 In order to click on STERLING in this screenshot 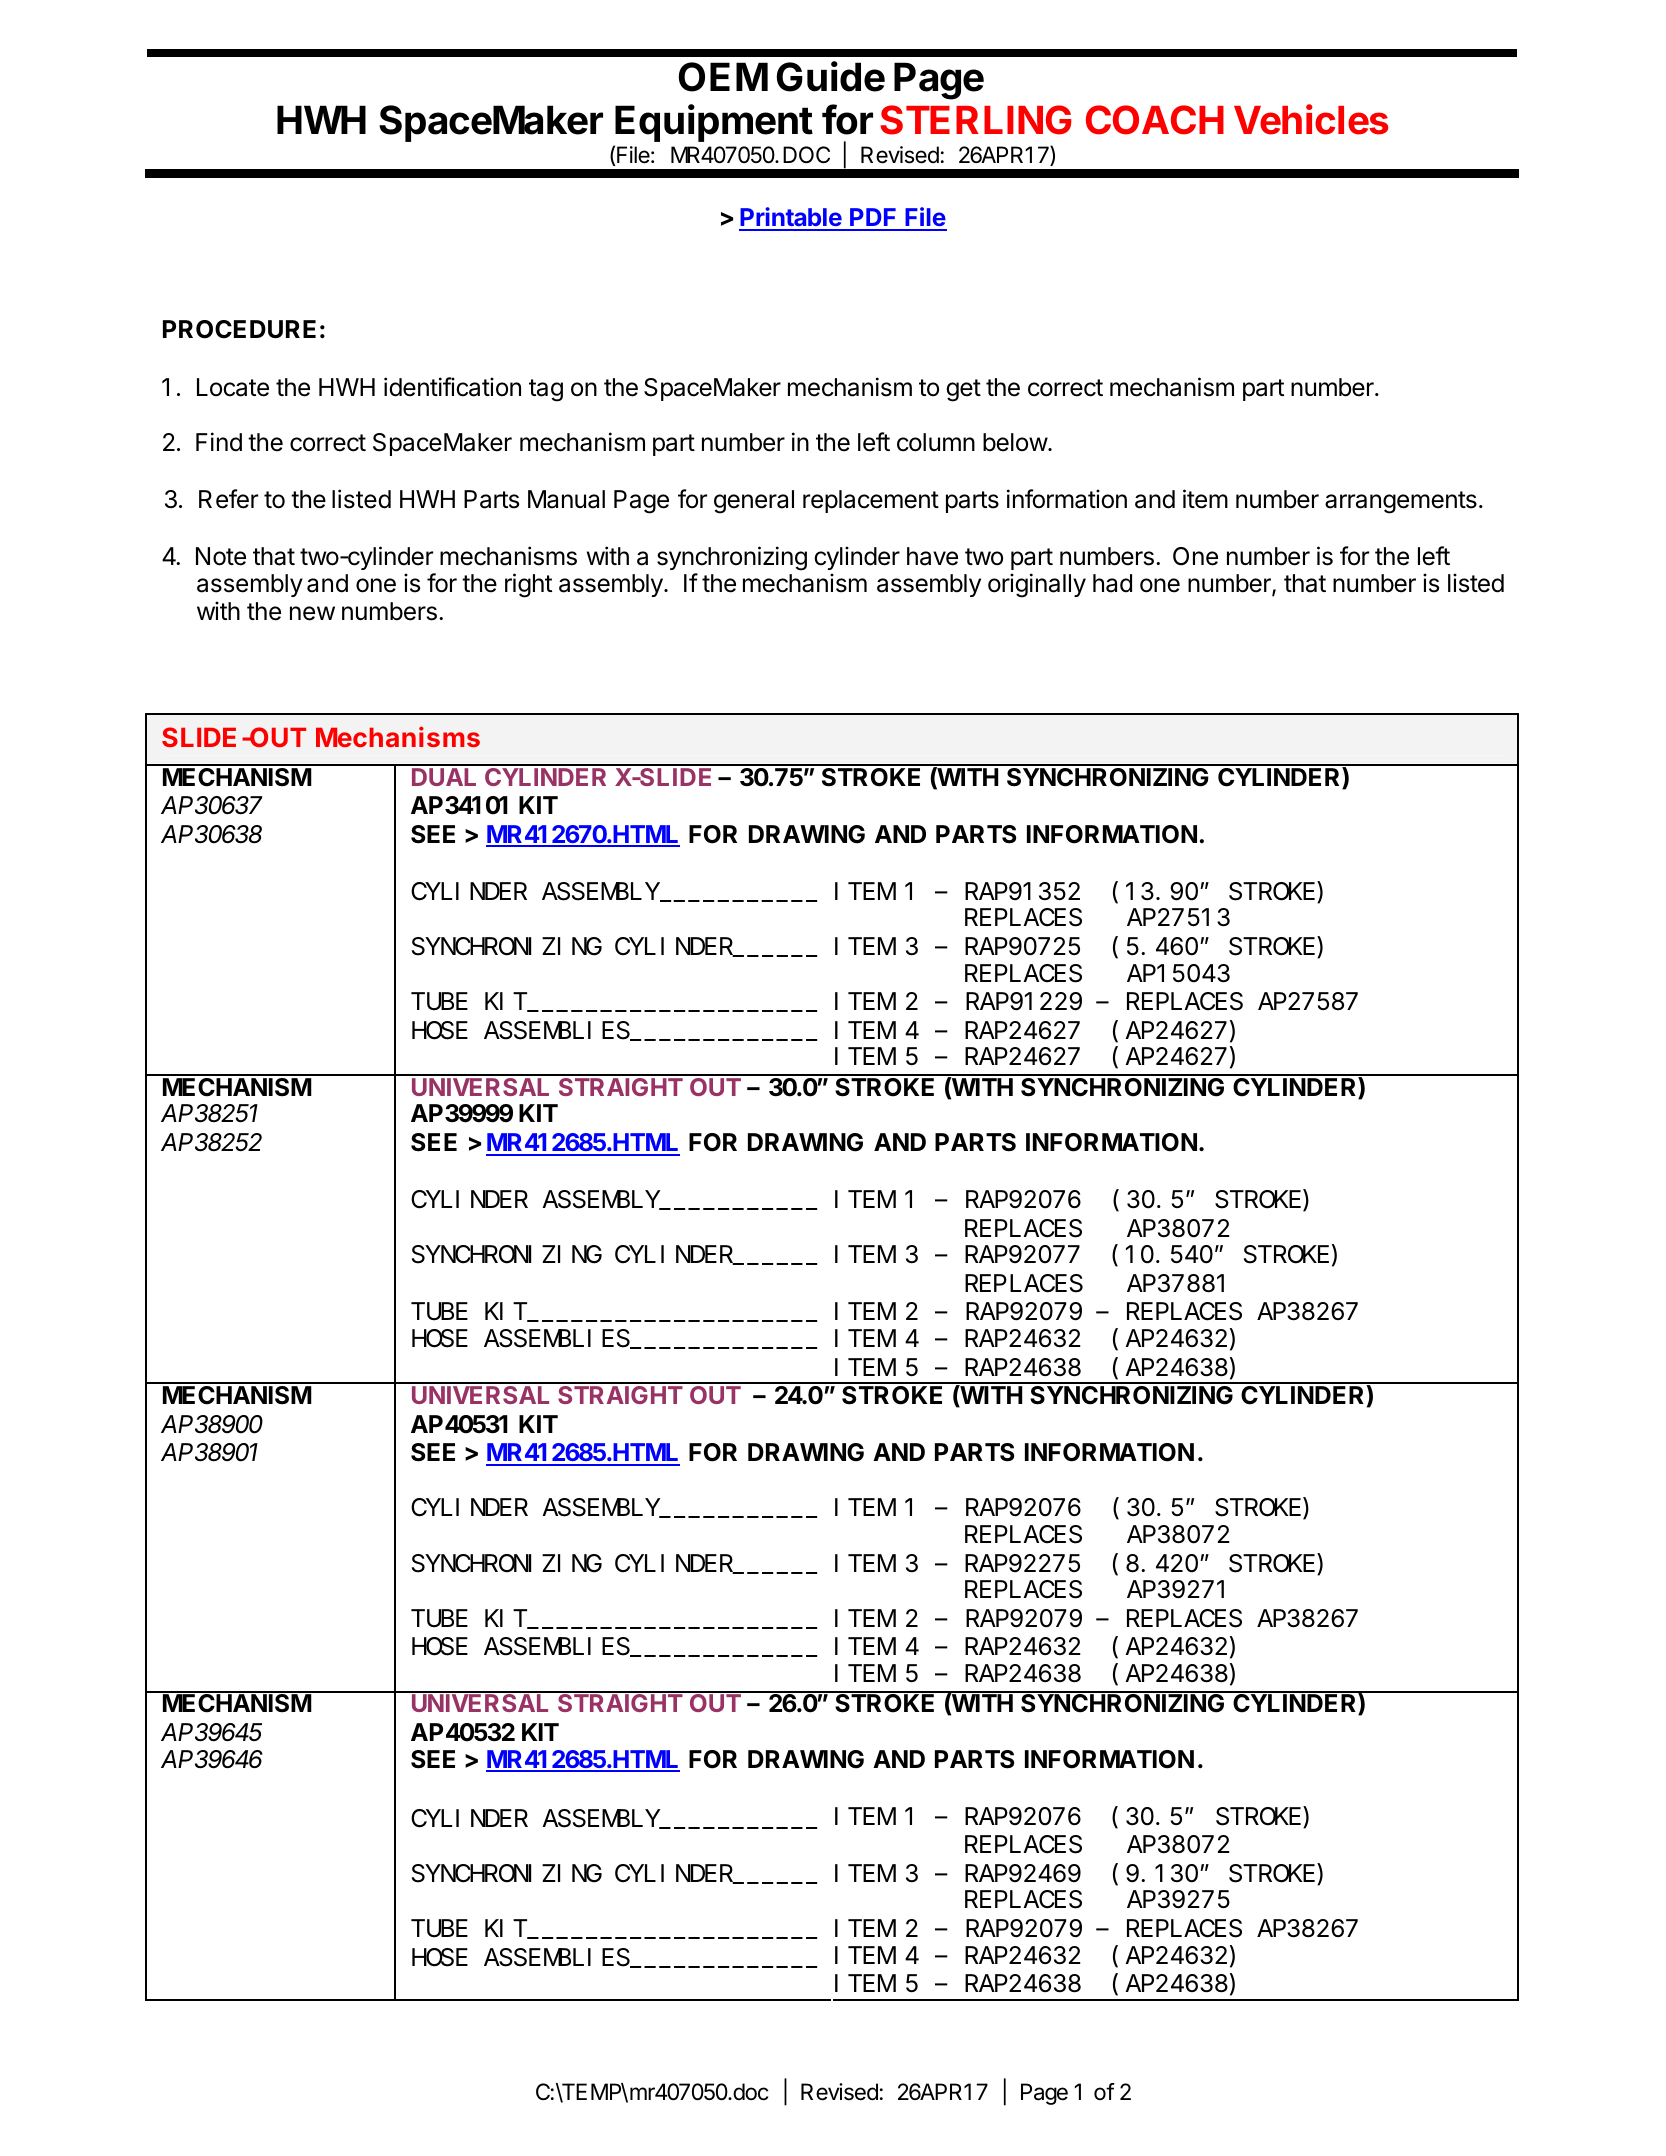, I will do `click(976, 120)`.
